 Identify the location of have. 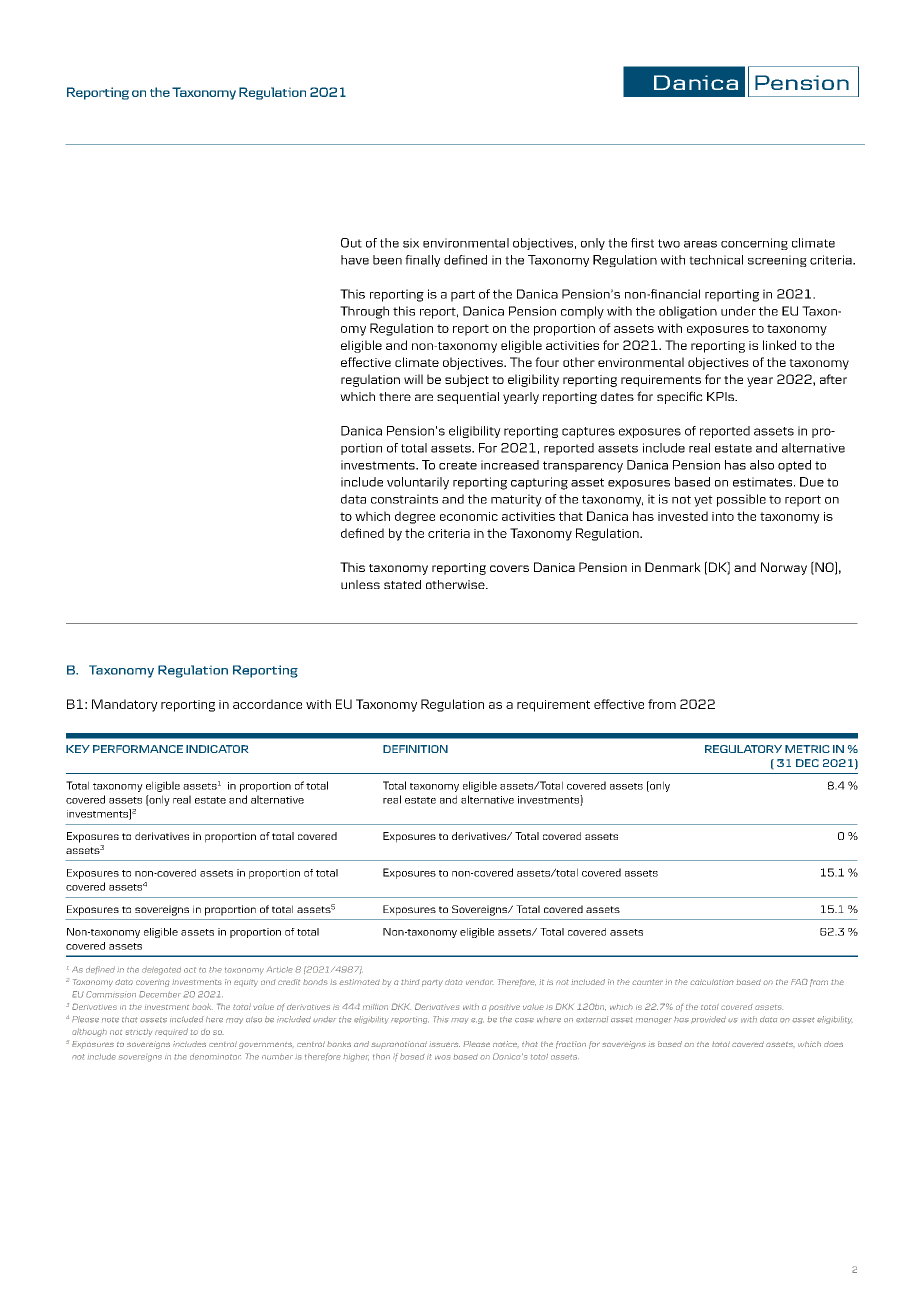
(355, 260).
